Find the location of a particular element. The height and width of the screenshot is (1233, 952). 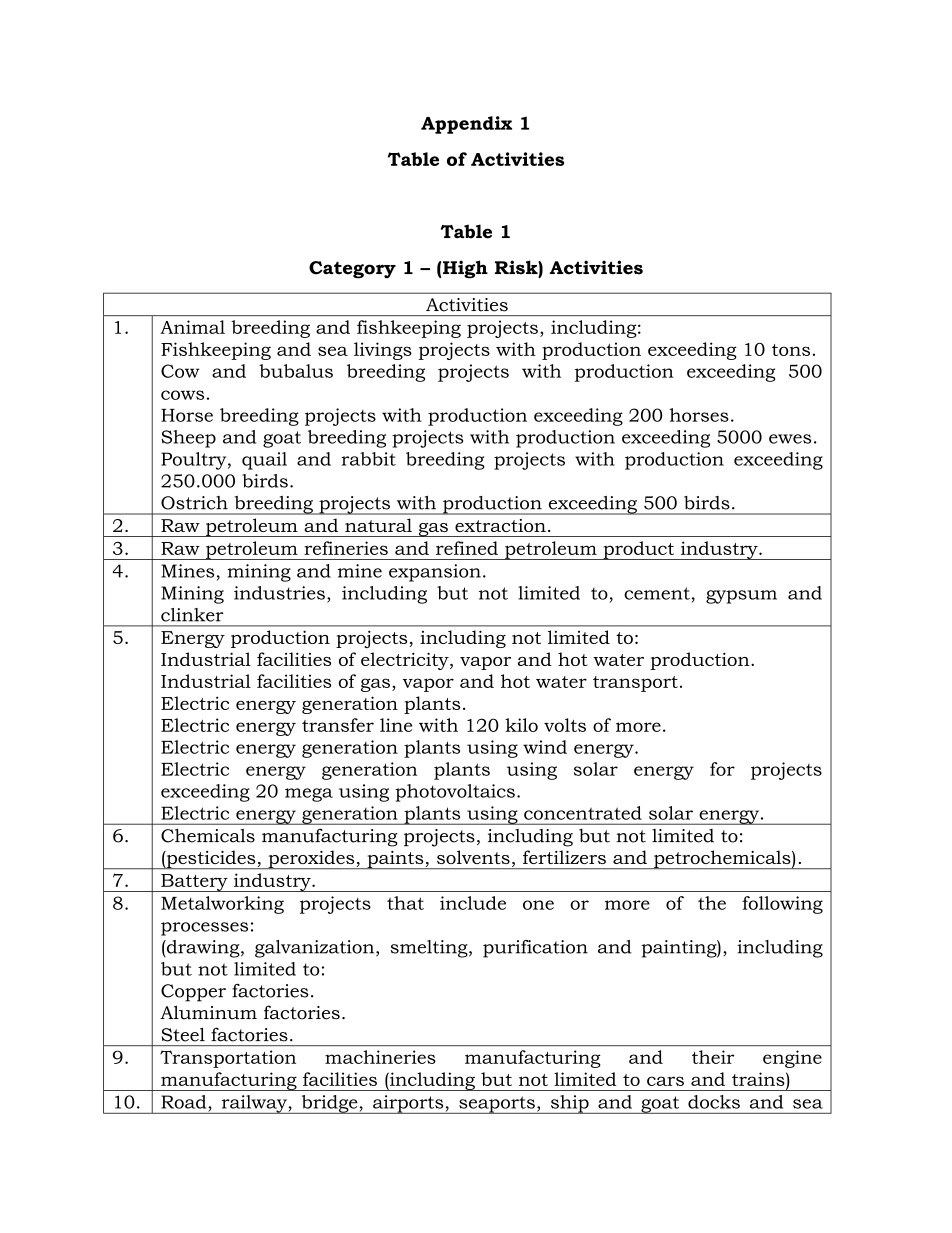

tons is located at coordinates (791, 350).
